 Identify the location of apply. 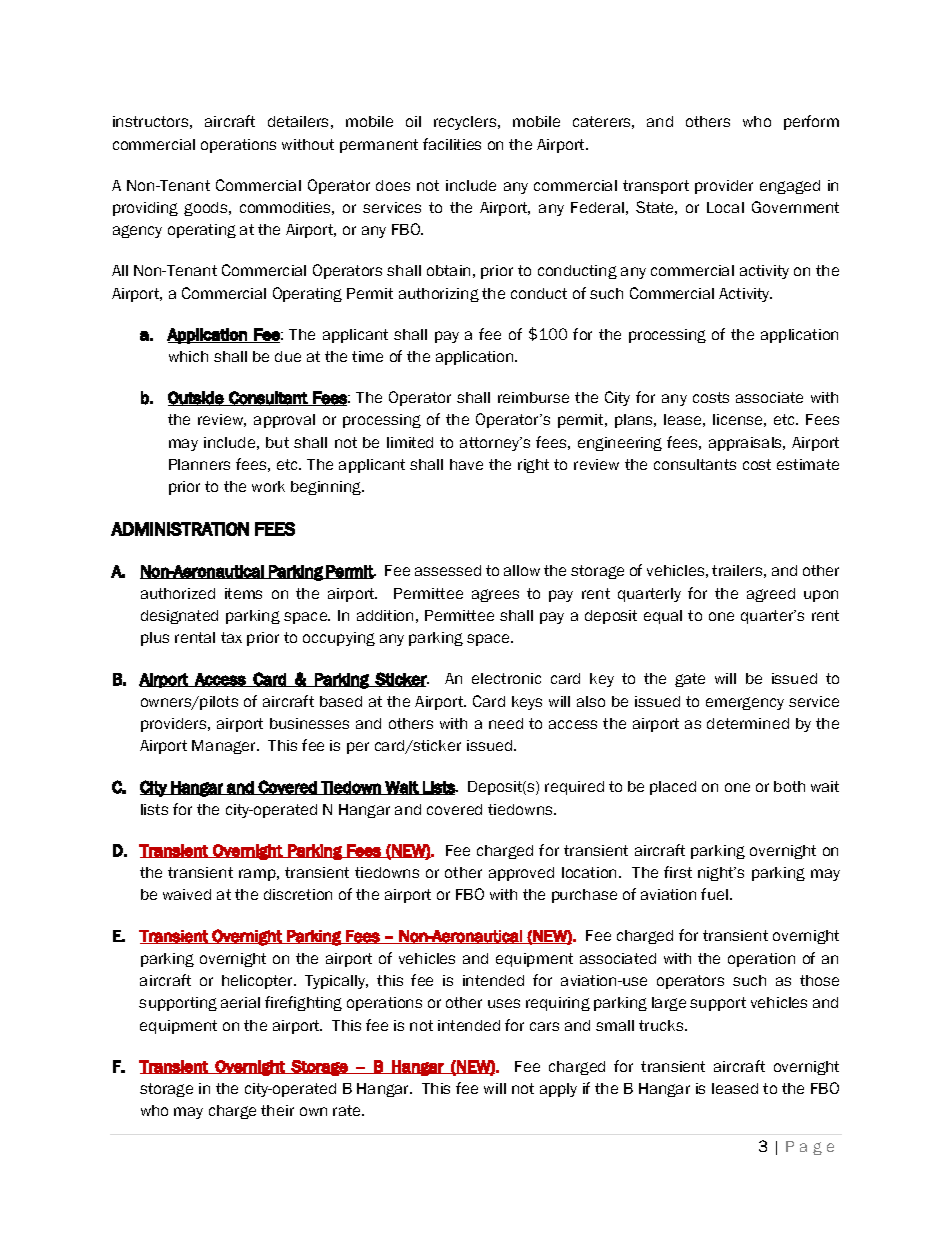
(558, 1090).
